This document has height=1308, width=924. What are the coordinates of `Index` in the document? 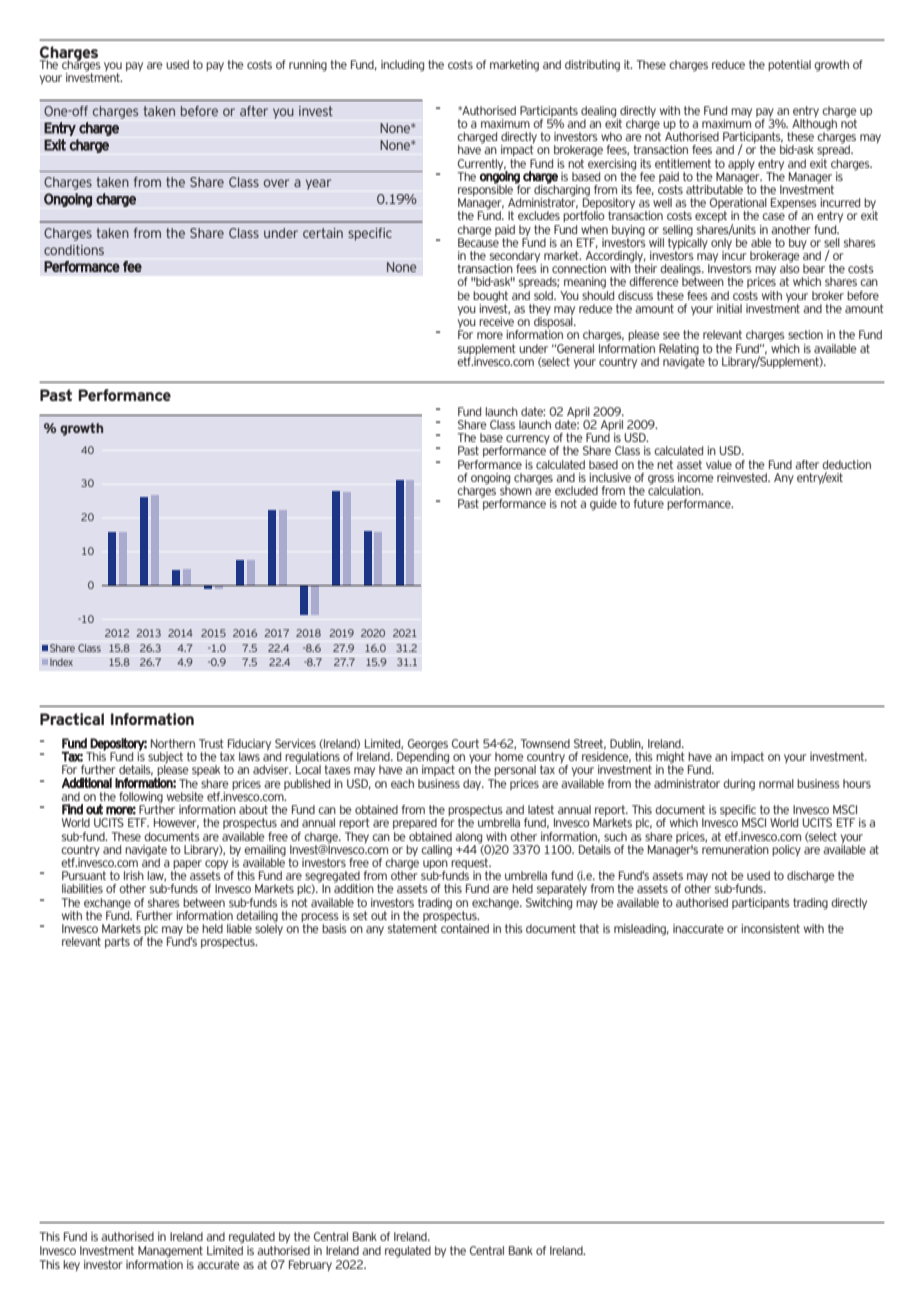 It's located at (61, 662).
